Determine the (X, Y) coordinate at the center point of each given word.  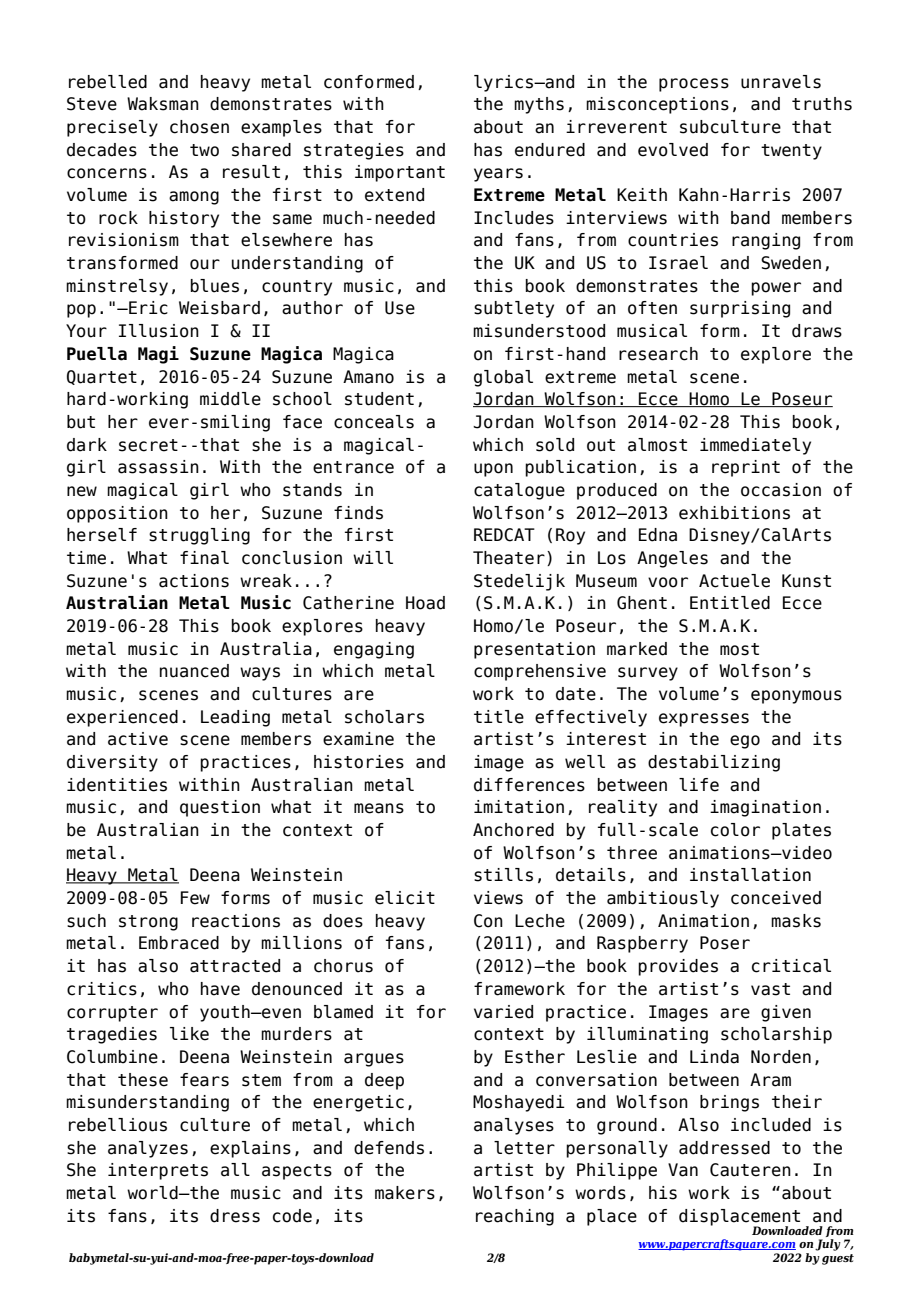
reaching (515, 1217)
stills (503, 875)
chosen (199, 127)
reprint (746, 468)
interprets (158, 1171)
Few (195, 898)
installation (750, 875)
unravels (781, 82)
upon (493, 470)
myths (539, 105)
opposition (117, 514)
